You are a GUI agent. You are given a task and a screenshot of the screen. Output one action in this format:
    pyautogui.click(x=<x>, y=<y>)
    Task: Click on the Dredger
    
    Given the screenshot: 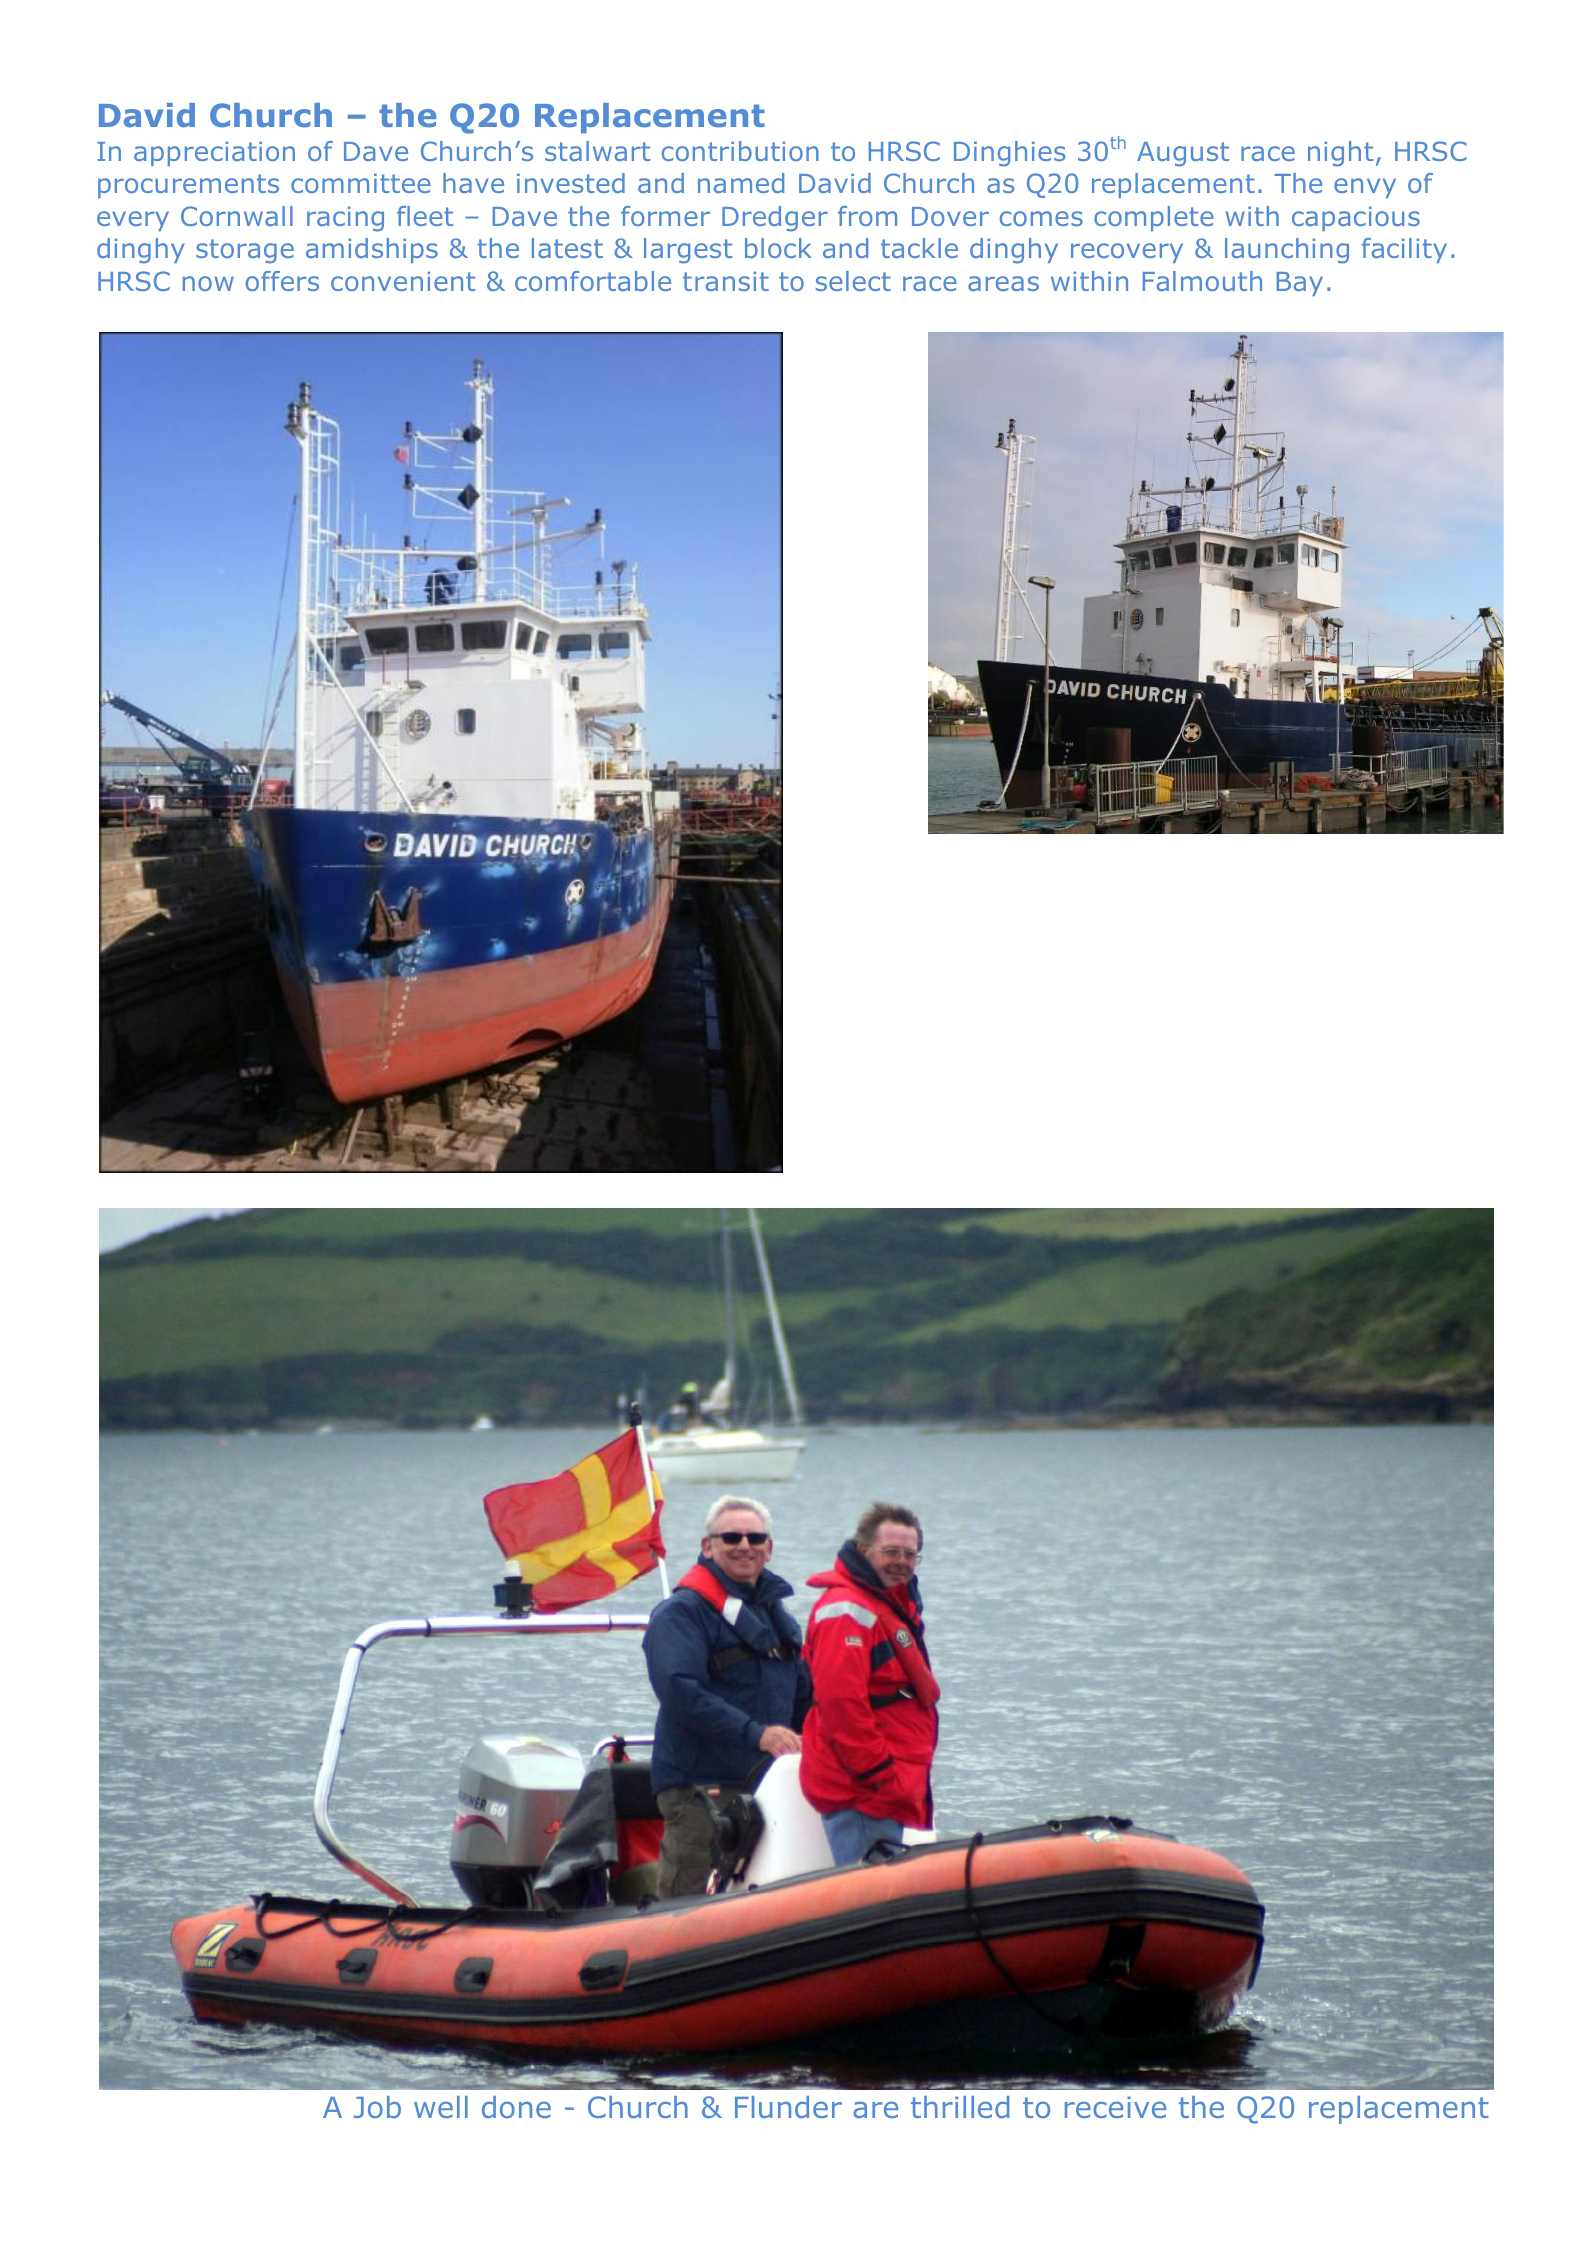 What is the action you would take?
    pyautogui.click(x=775, y=219)
